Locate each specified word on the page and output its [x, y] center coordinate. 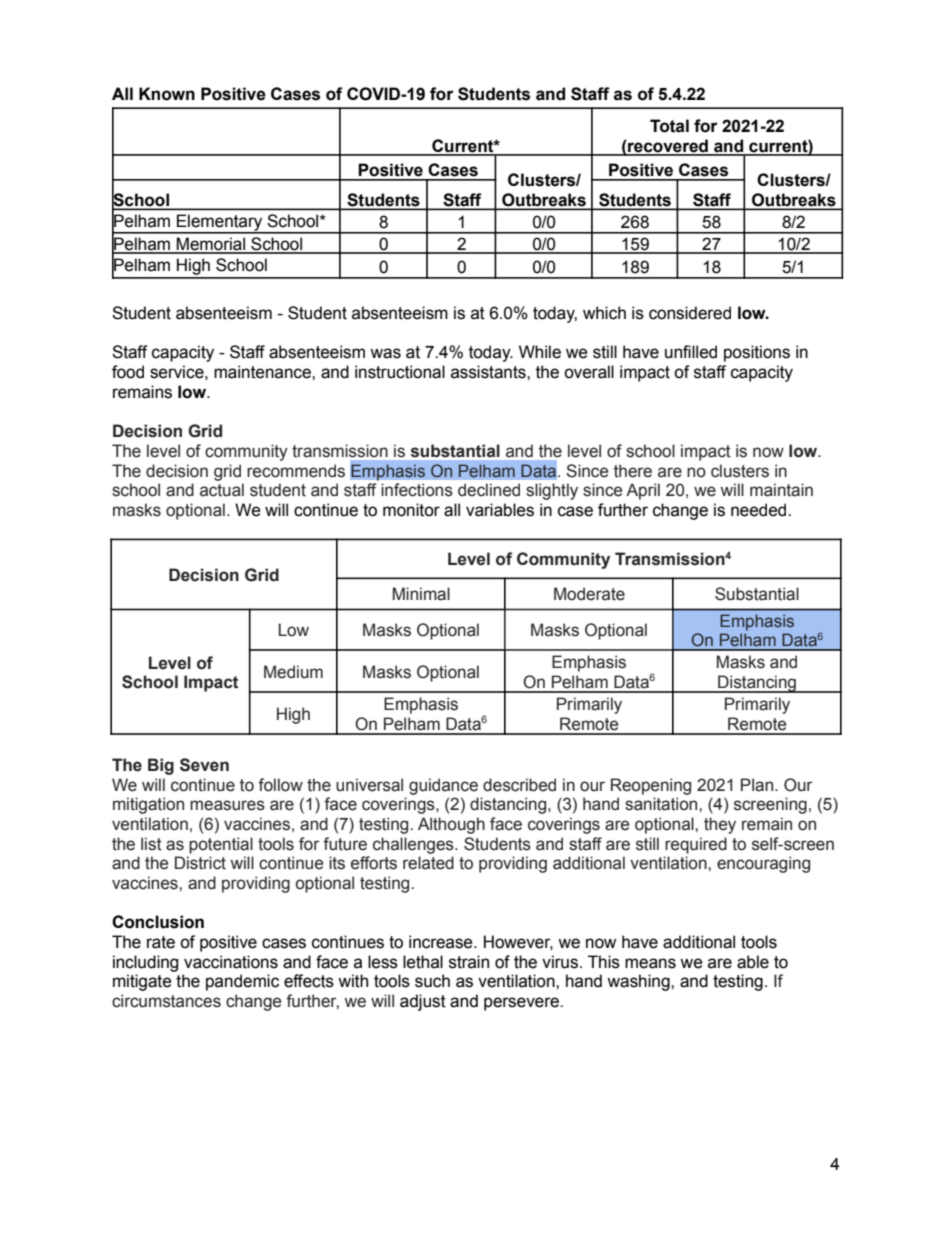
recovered [668, 147]
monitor [411, 510]
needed [760, 510]
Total [669, 126]
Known [167, 94]
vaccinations [231, 962]
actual [222, 490]
